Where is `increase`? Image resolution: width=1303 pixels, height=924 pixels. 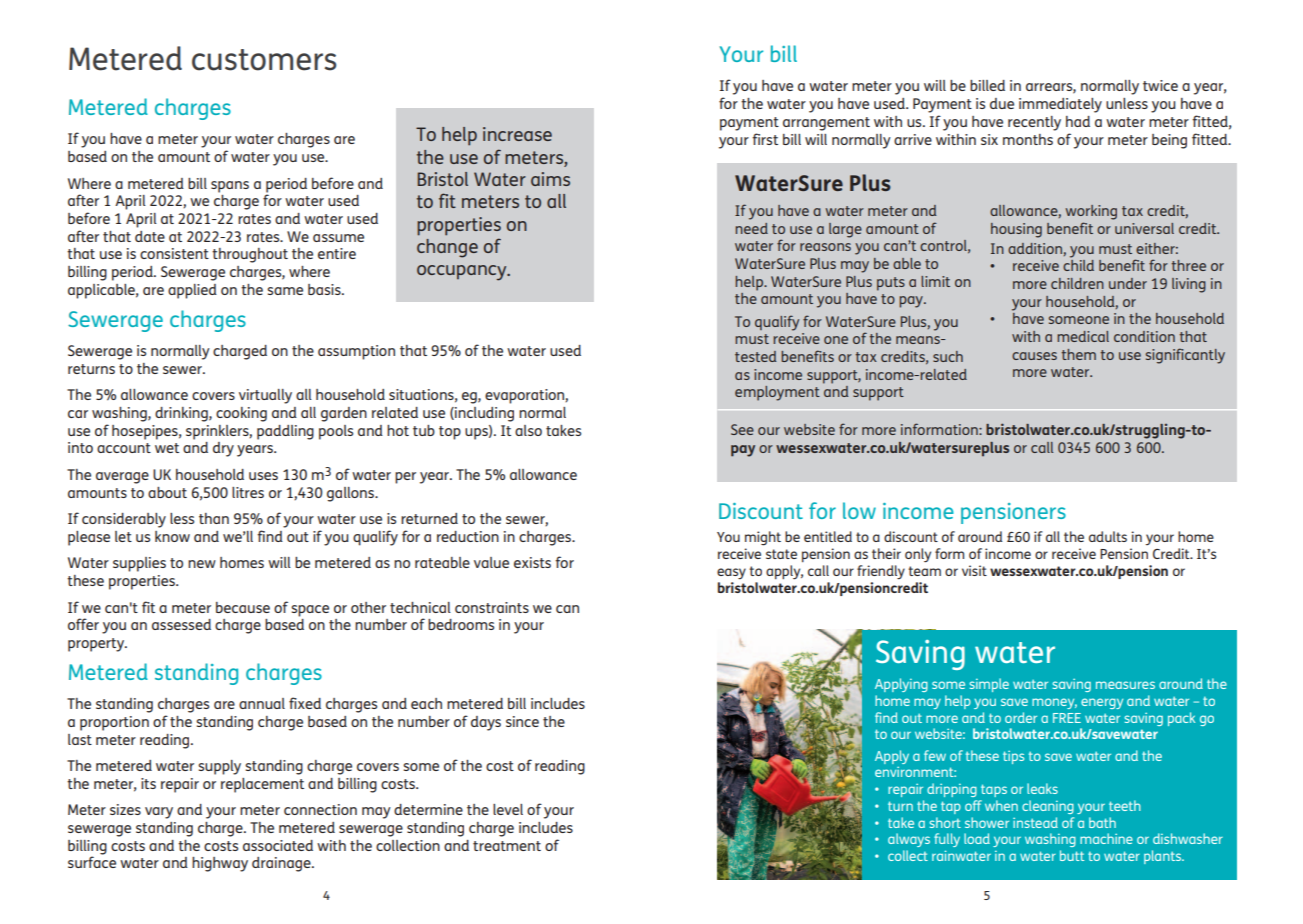 increase is located at coordinates (517, 134).
